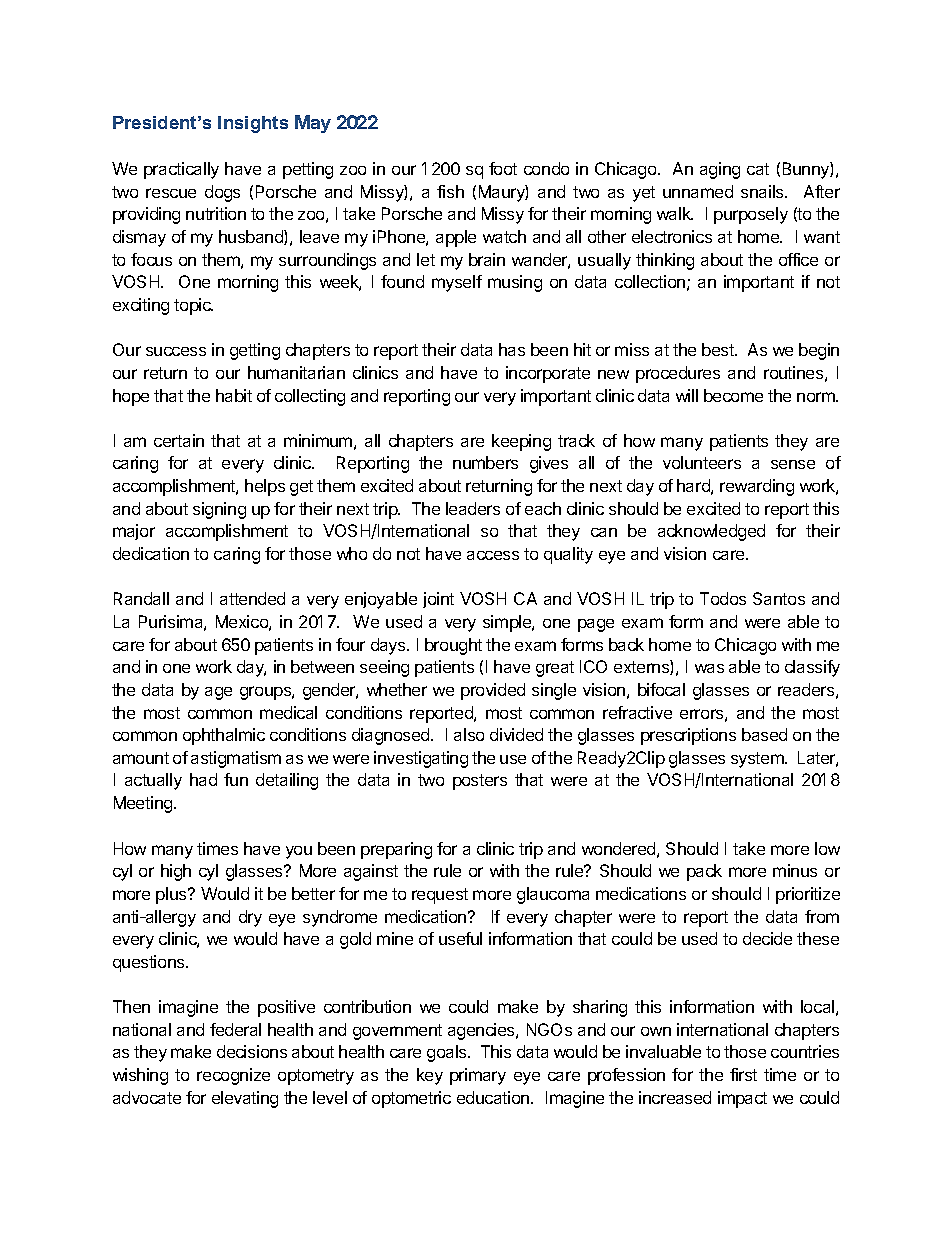  I want to click on primary, so click(478, 1076).
